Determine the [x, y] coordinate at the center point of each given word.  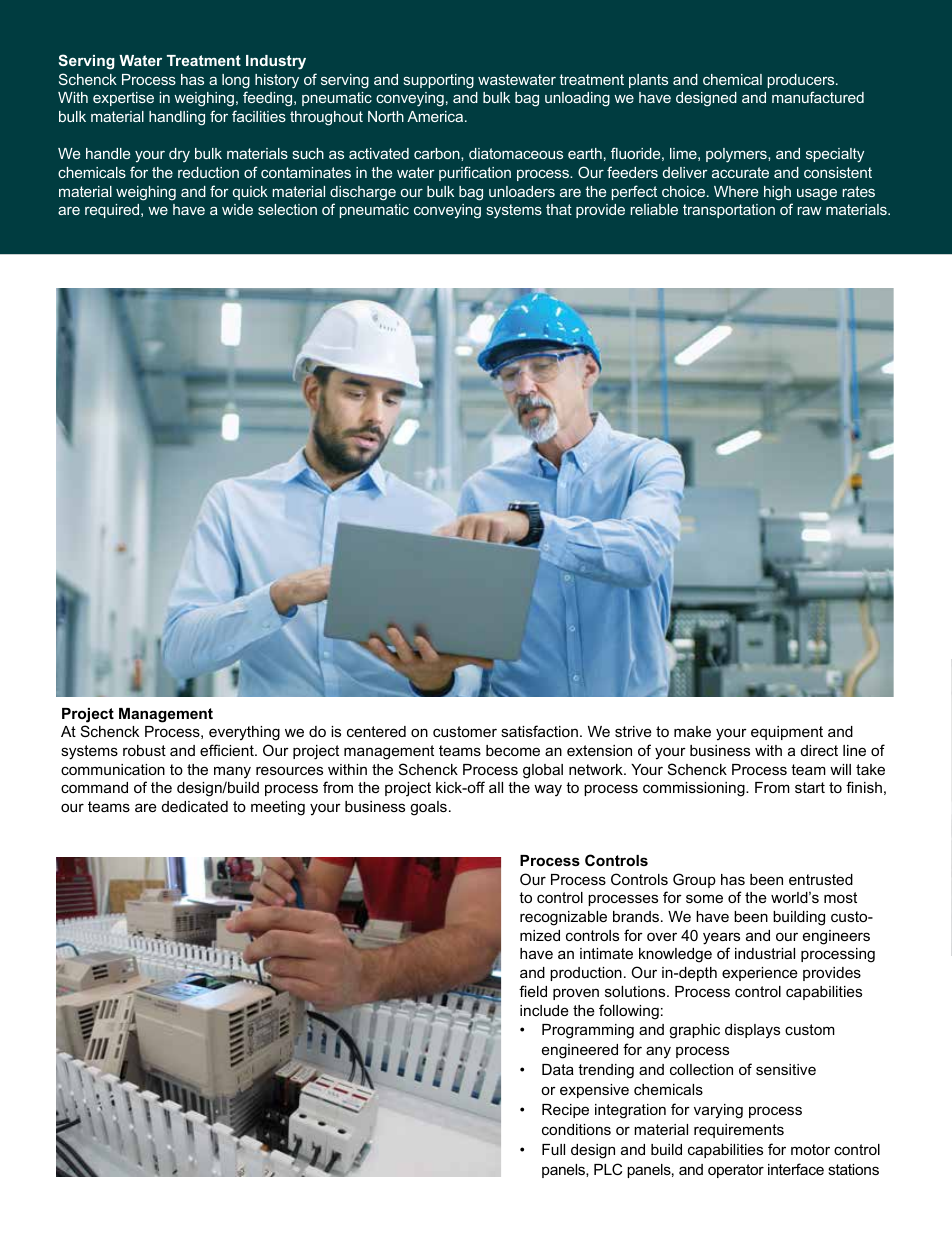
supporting [439, 81]
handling [177, 118]
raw [809, 211]
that [559, 209]
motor [810, 1149]
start [810, 787]
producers [802, 81]
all [496, 787]
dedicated [195, 806]
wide [237, 209]
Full [553, 1149]
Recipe [565, 1111]
